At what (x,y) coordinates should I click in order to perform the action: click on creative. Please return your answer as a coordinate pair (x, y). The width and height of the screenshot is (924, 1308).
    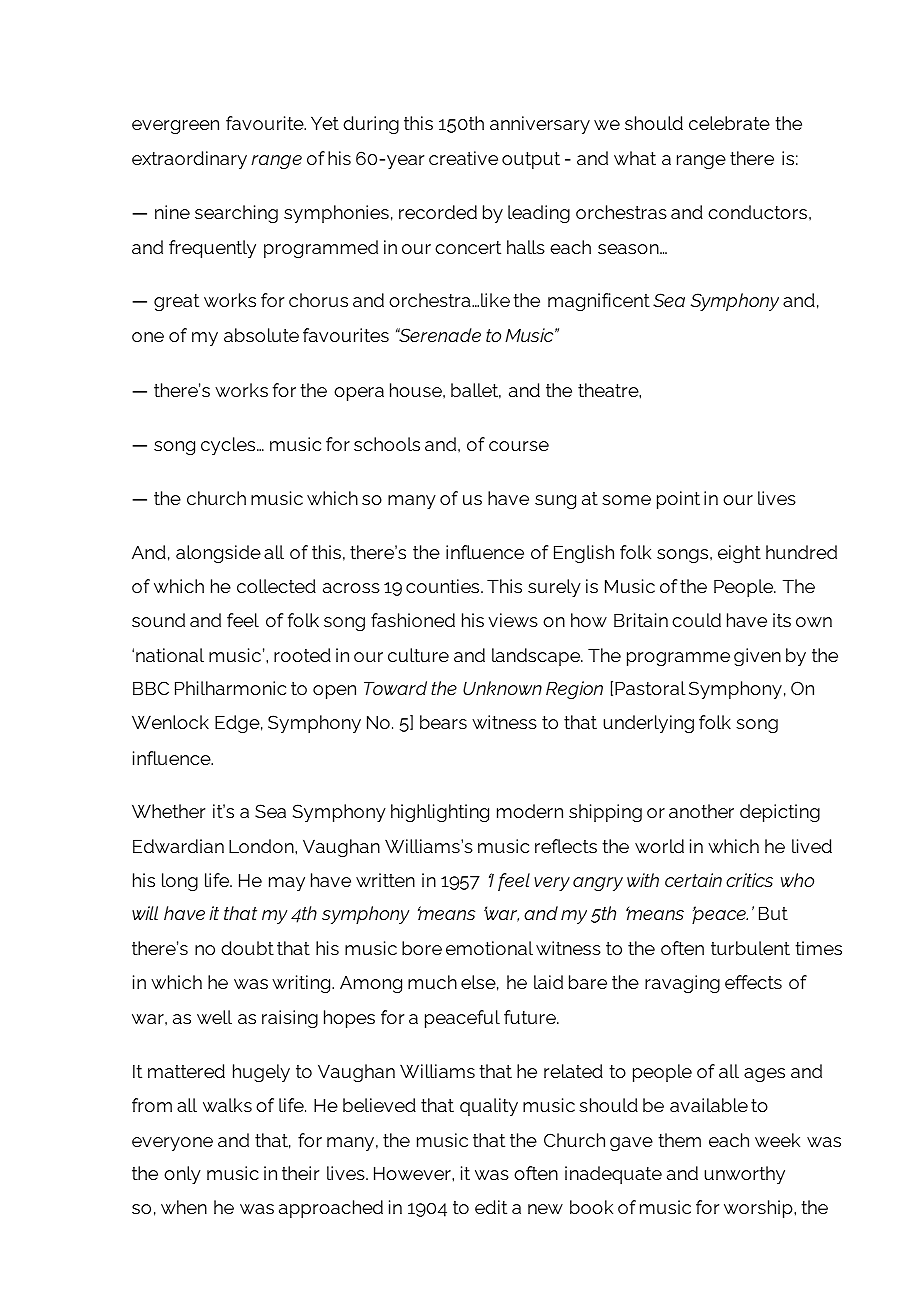
    Looking at the image, I should click on (463, 158).
